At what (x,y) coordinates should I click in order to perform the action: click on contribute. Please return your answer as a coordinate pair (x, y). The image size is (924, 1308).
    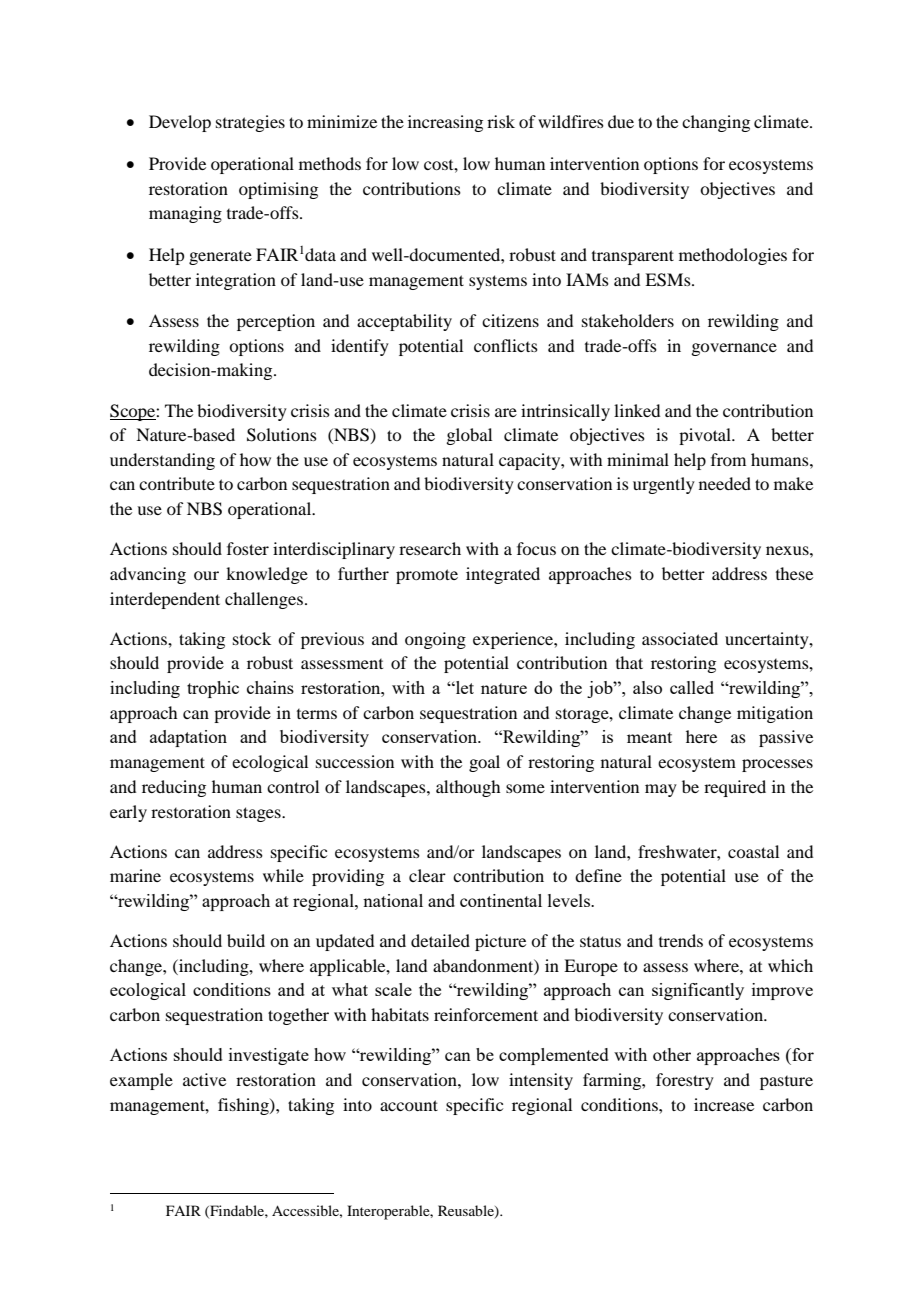
    Looking at the image, I should click on (177, 483).
